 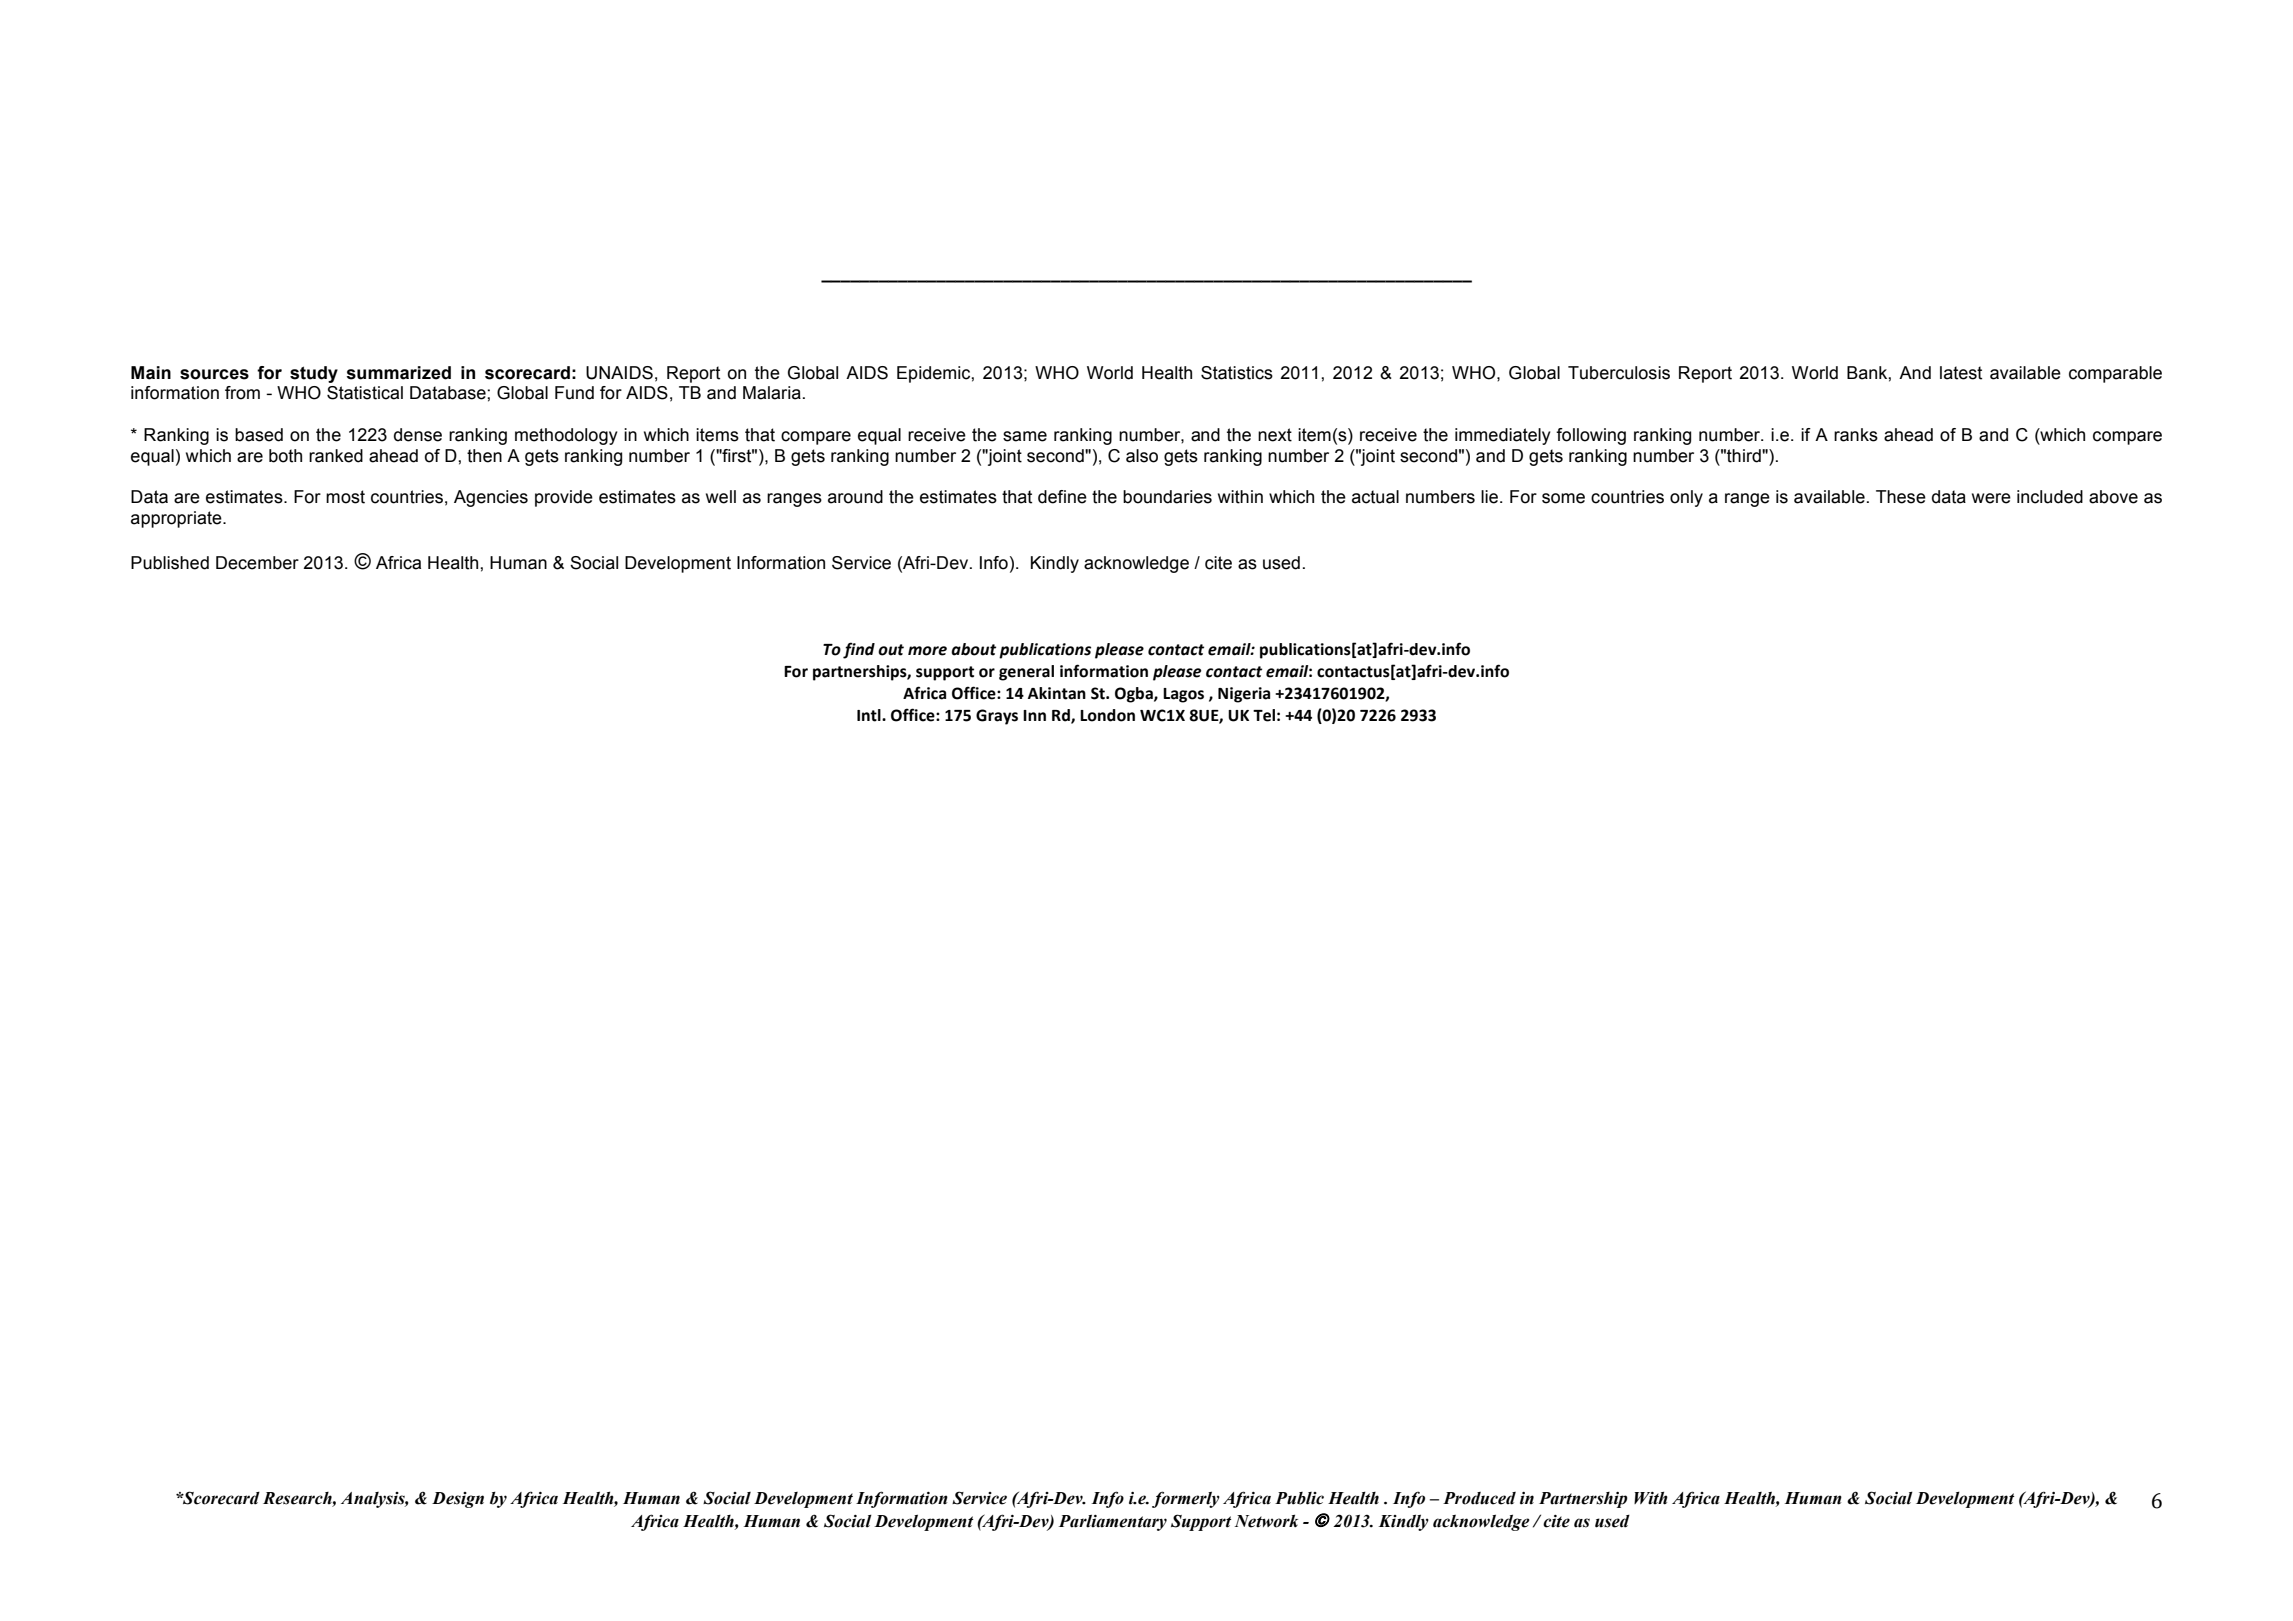 What do you see at coordinates (1167, 497) in the image?
I see `boundaries` at bounding box center [1167, 497].
